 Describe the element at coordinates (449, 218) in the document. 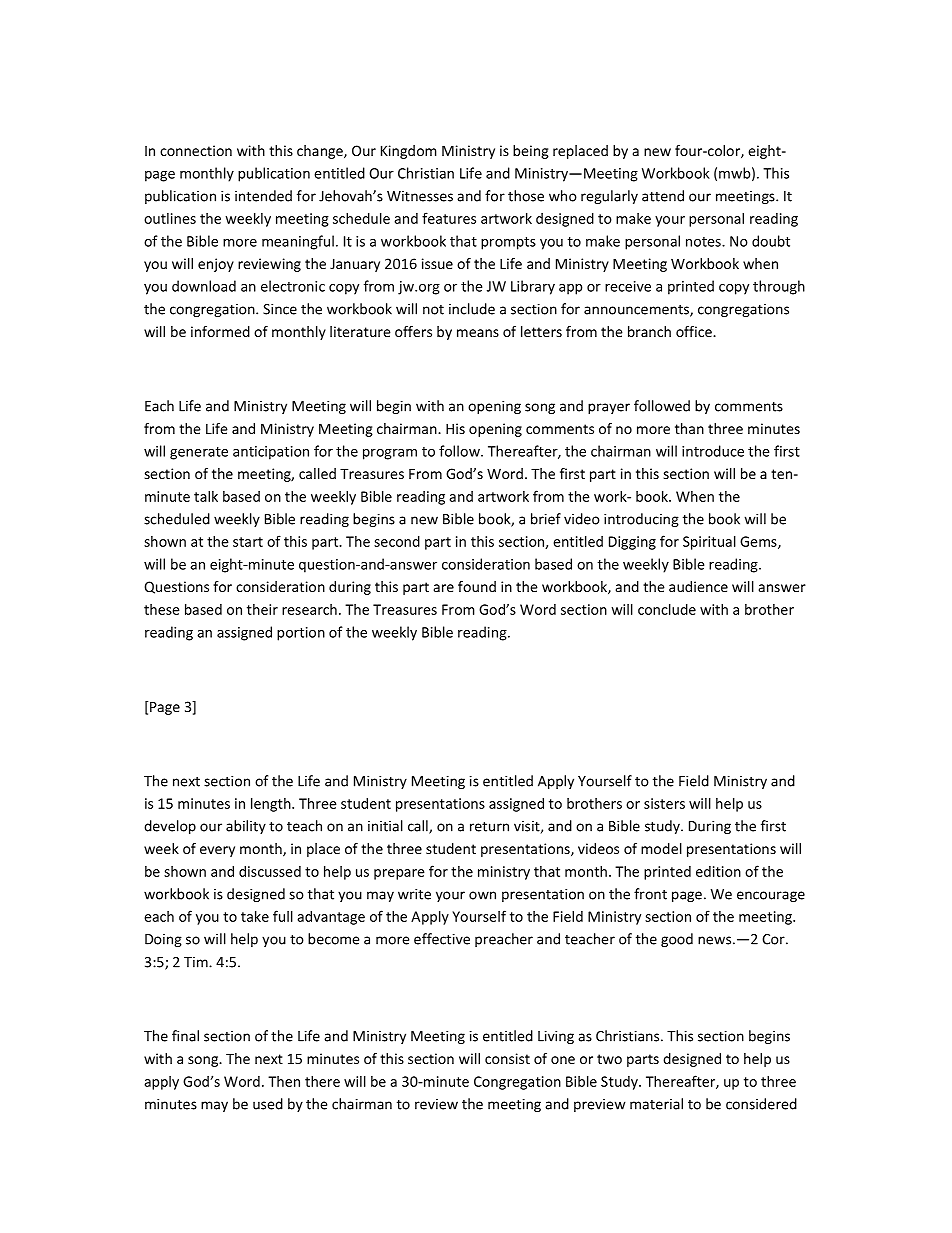

I see `features` at that location.
